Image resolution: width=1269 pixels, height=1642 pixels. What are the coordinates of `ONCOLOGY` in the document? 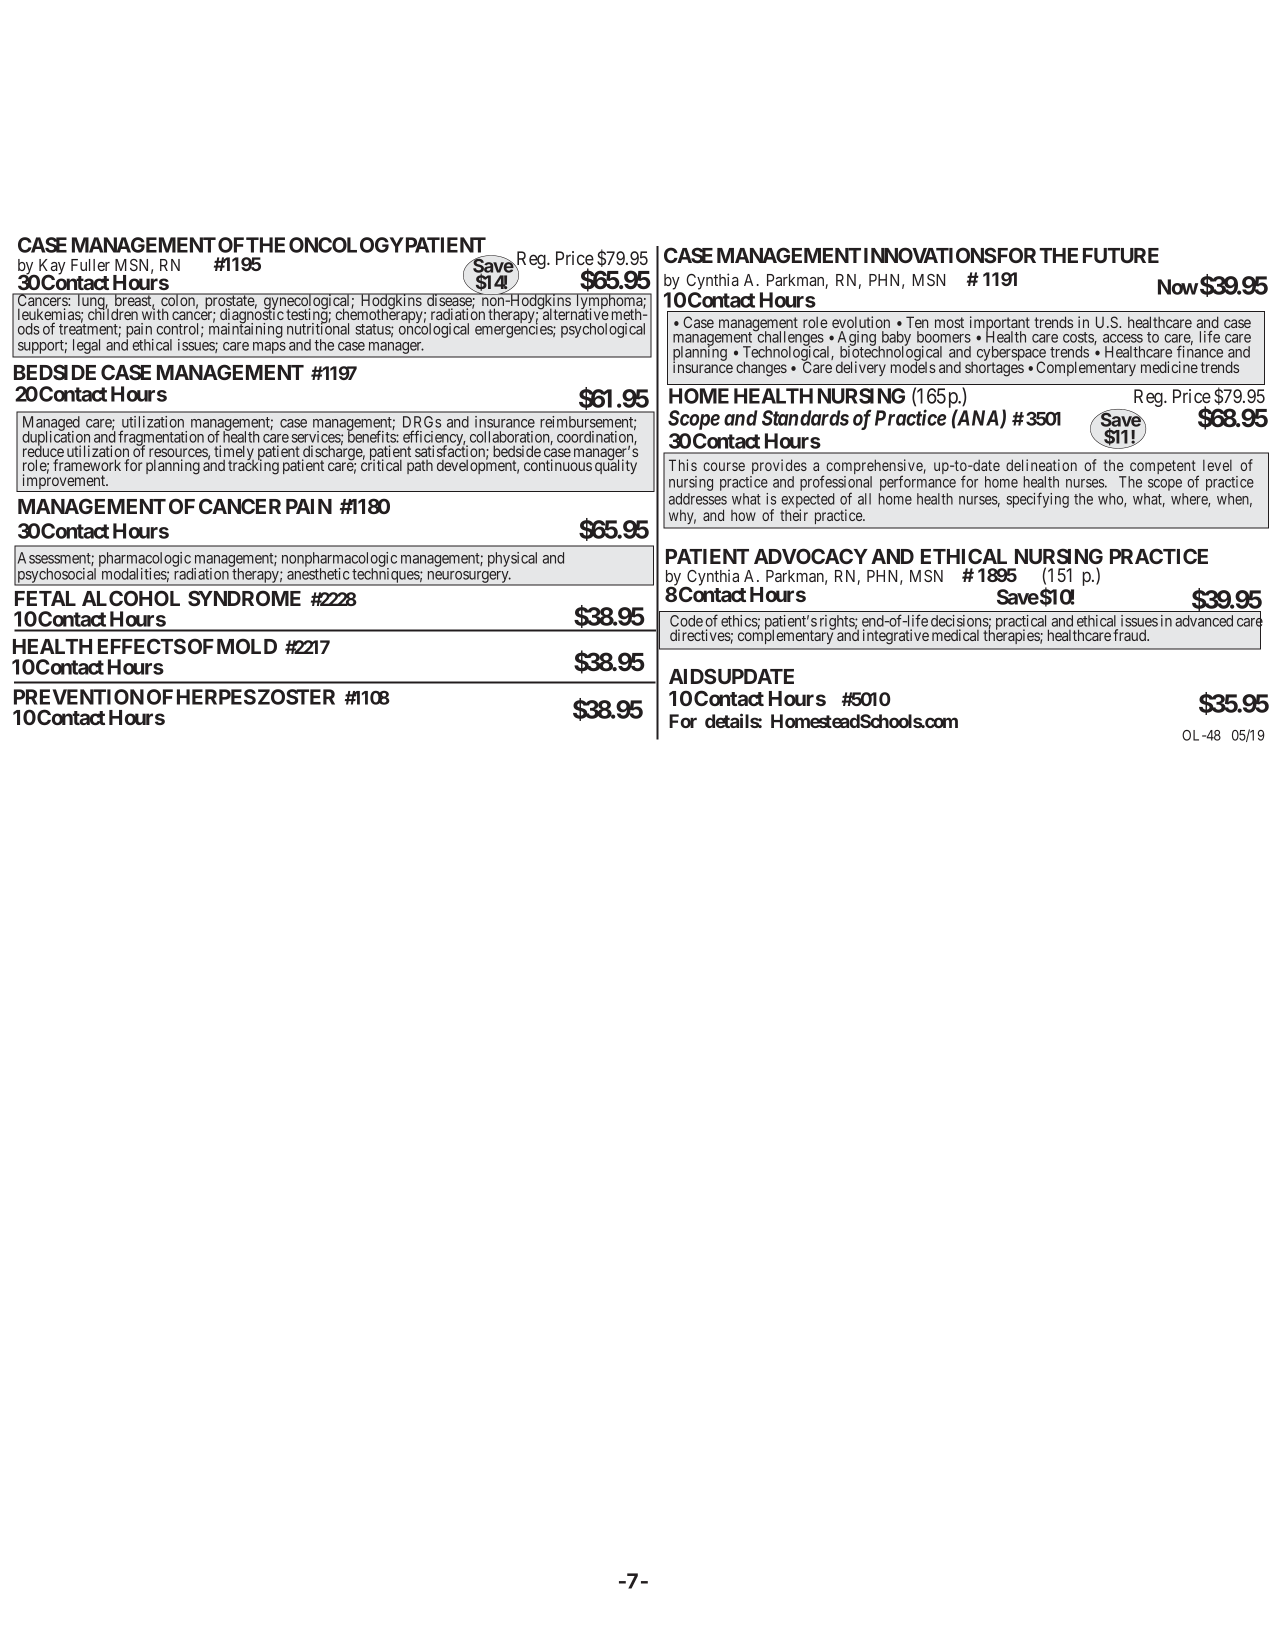 It's located at (346, 245).
